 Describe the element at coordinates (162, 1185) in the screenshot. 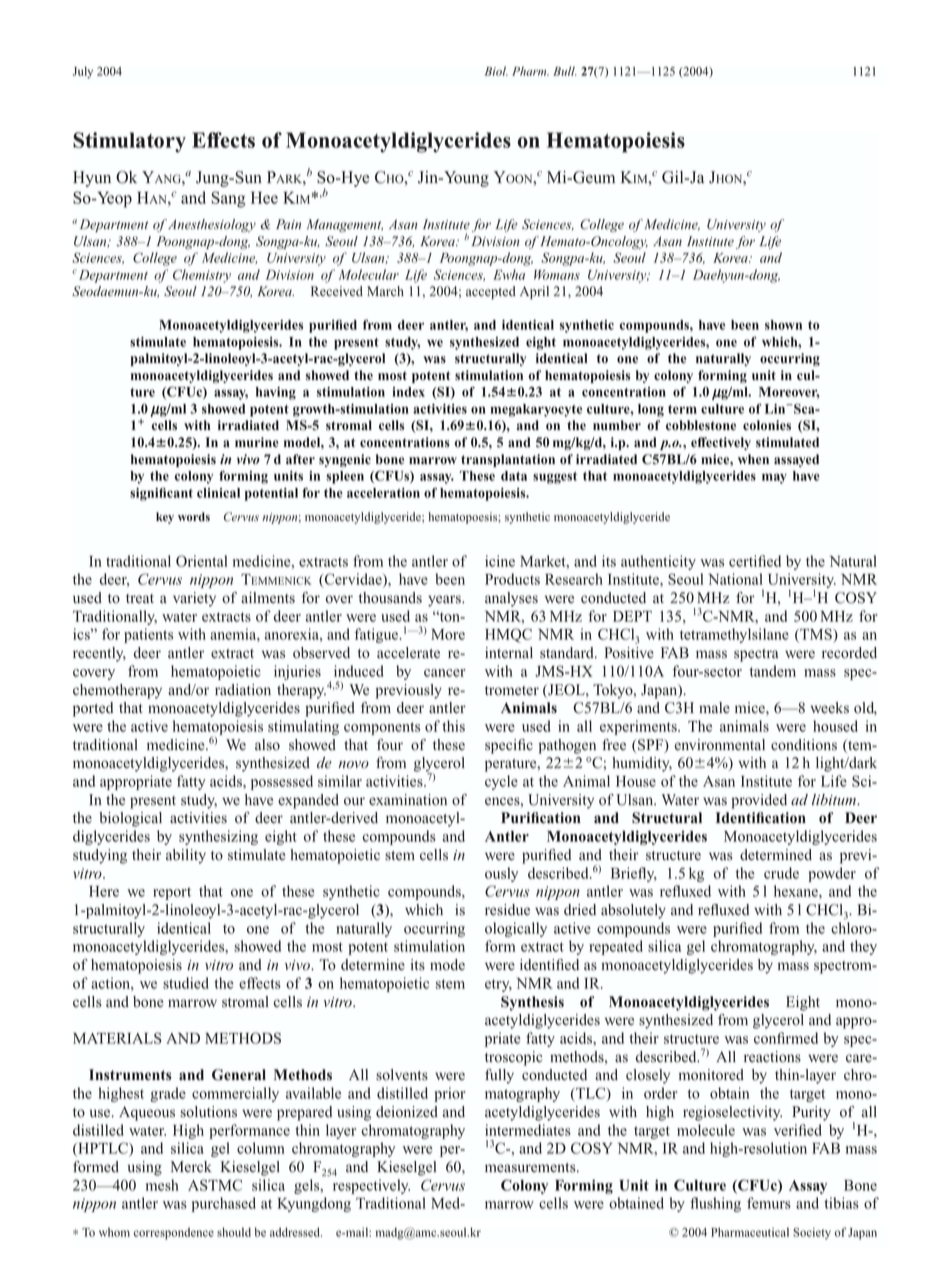

I see `mesh` at that location.
